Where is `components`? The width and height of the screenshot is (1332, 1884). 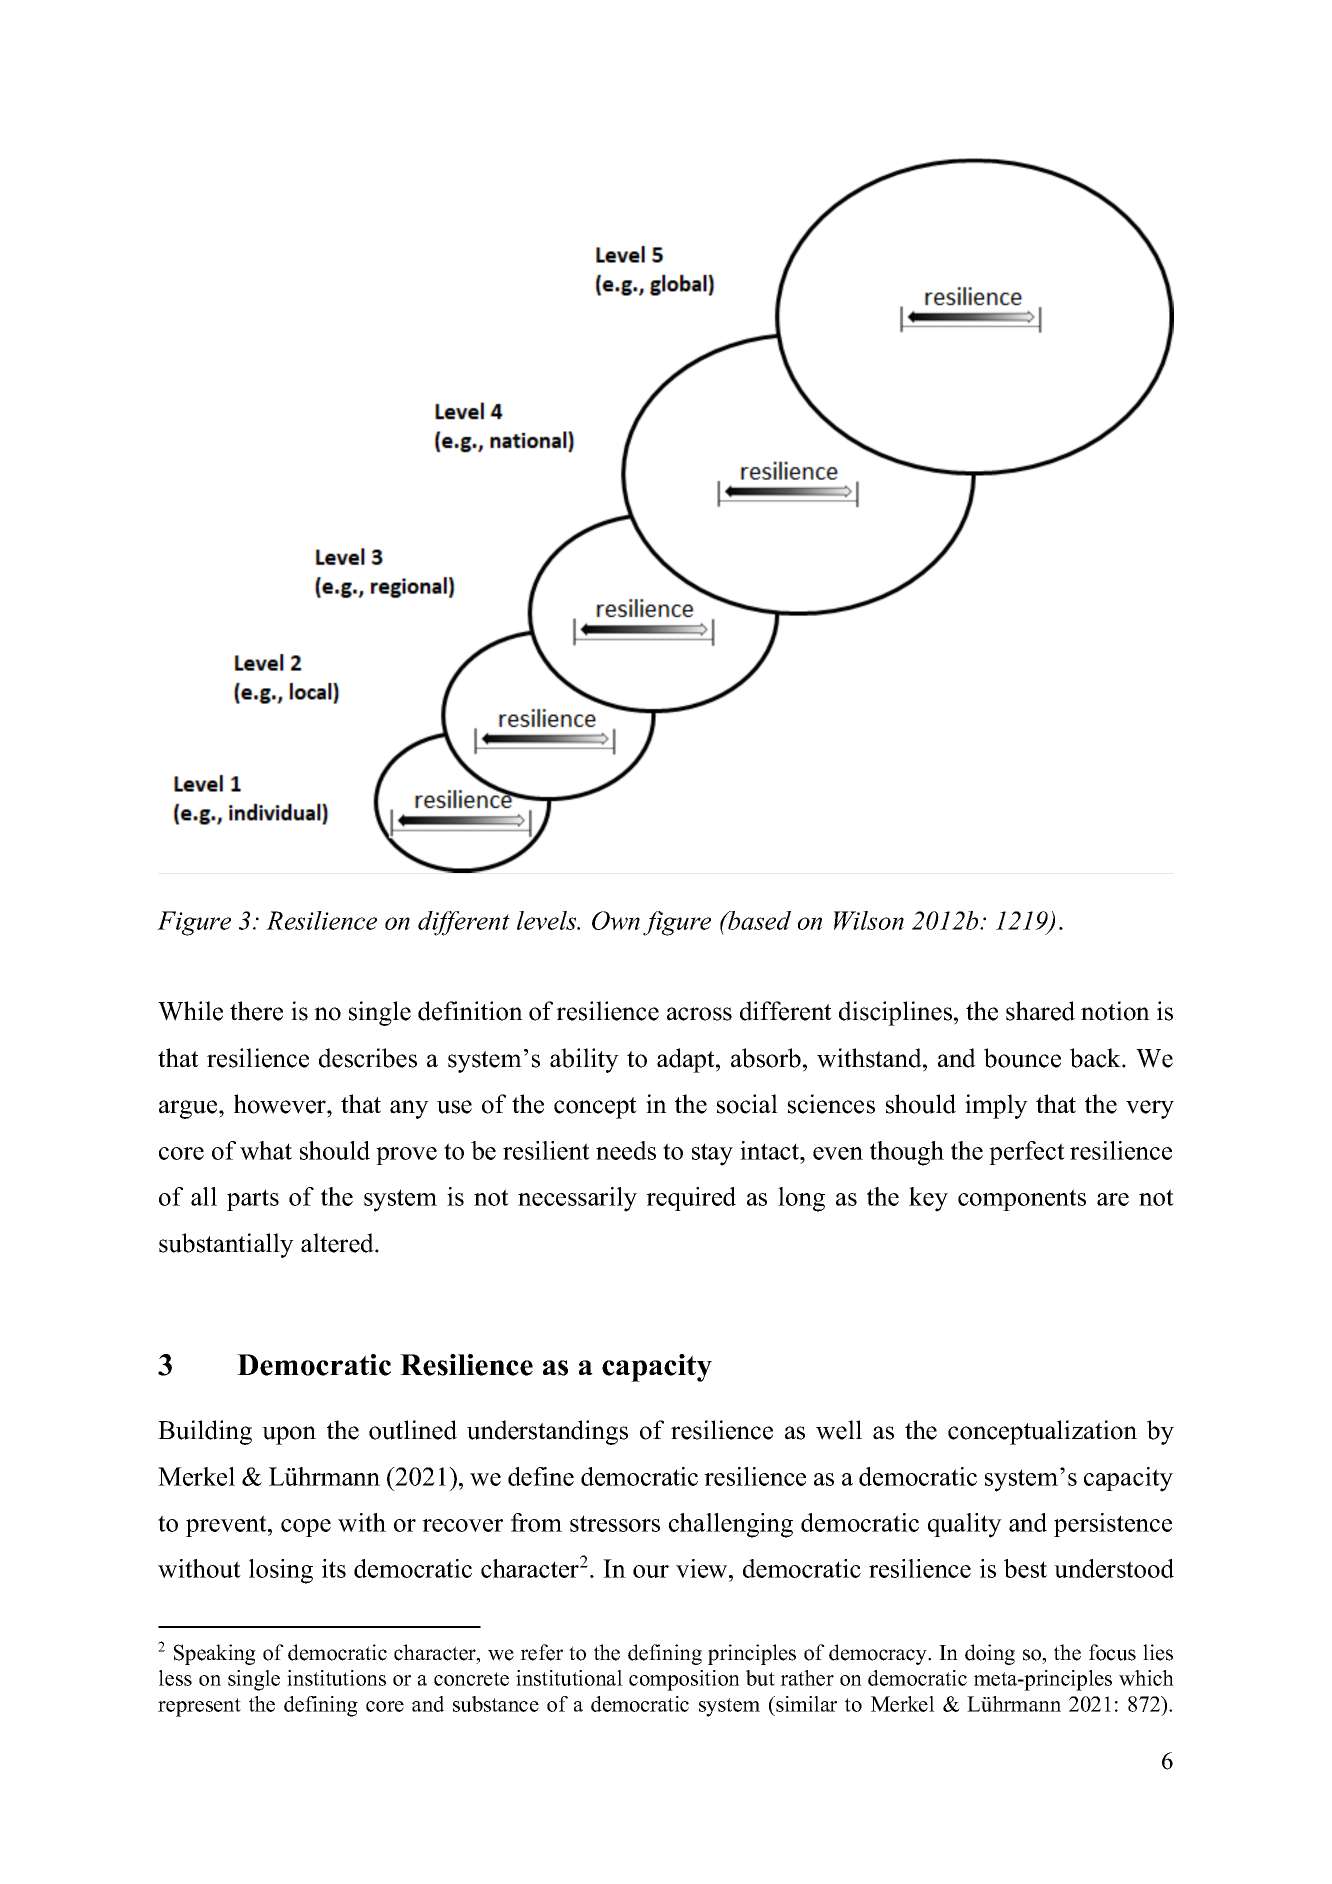 components is located at coordinates (1022, 1200).
